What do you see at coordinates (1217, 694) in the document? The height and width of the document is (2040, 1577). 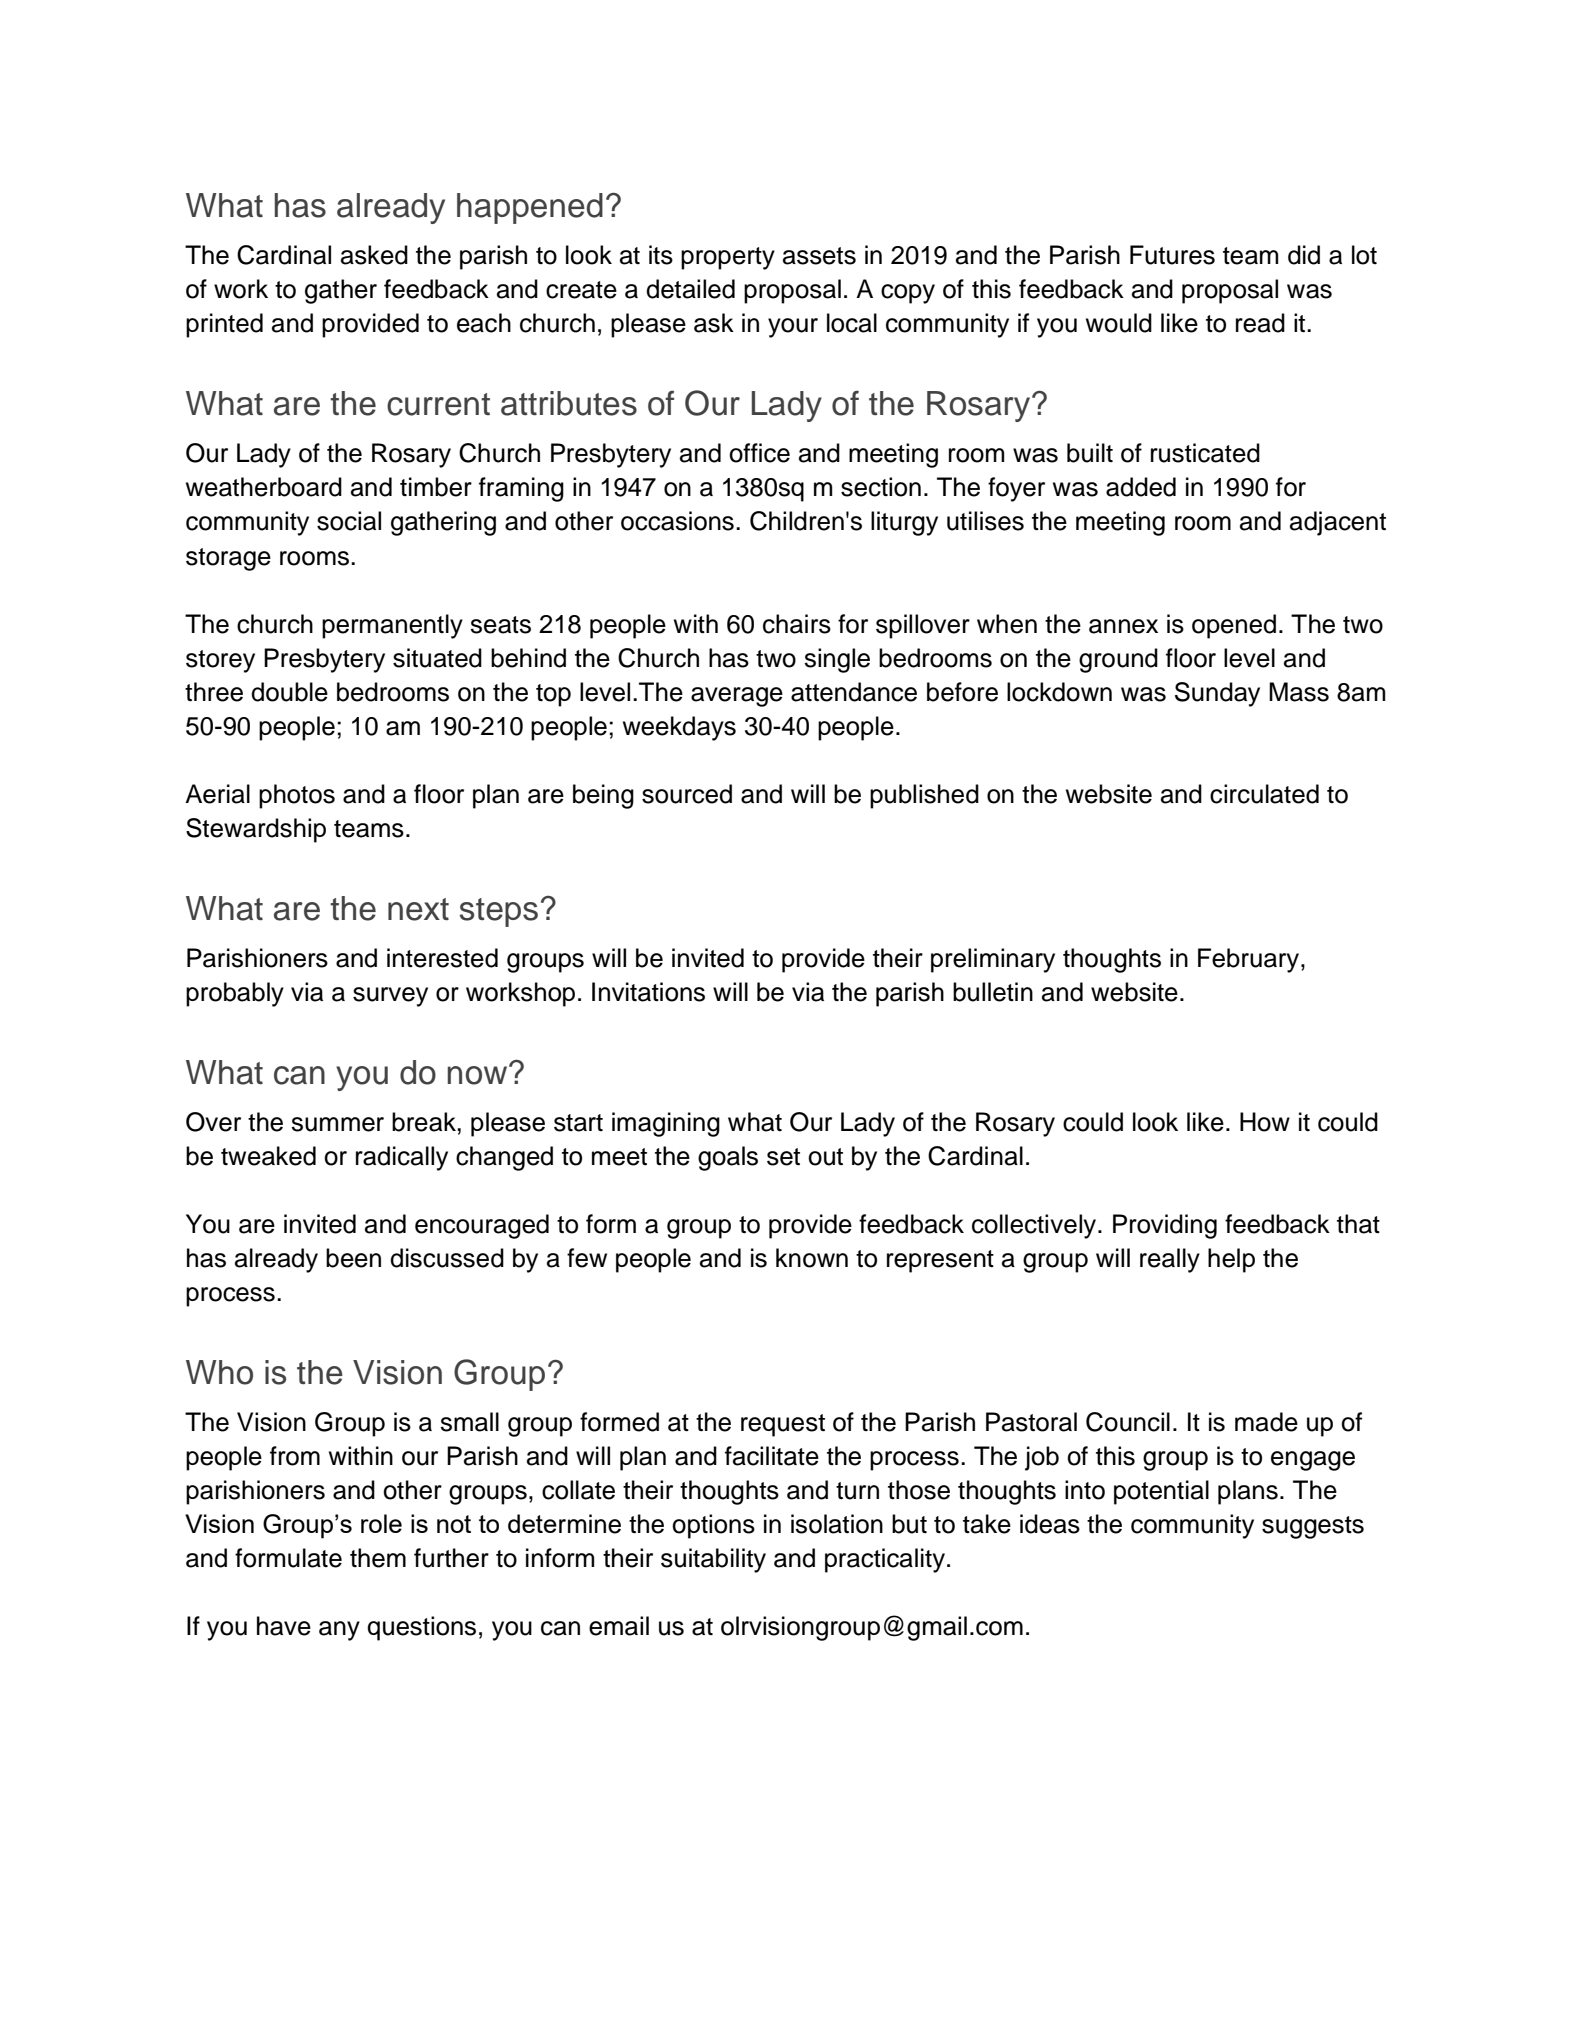 I see `Sunday` at bounding box center [1217, 694].
